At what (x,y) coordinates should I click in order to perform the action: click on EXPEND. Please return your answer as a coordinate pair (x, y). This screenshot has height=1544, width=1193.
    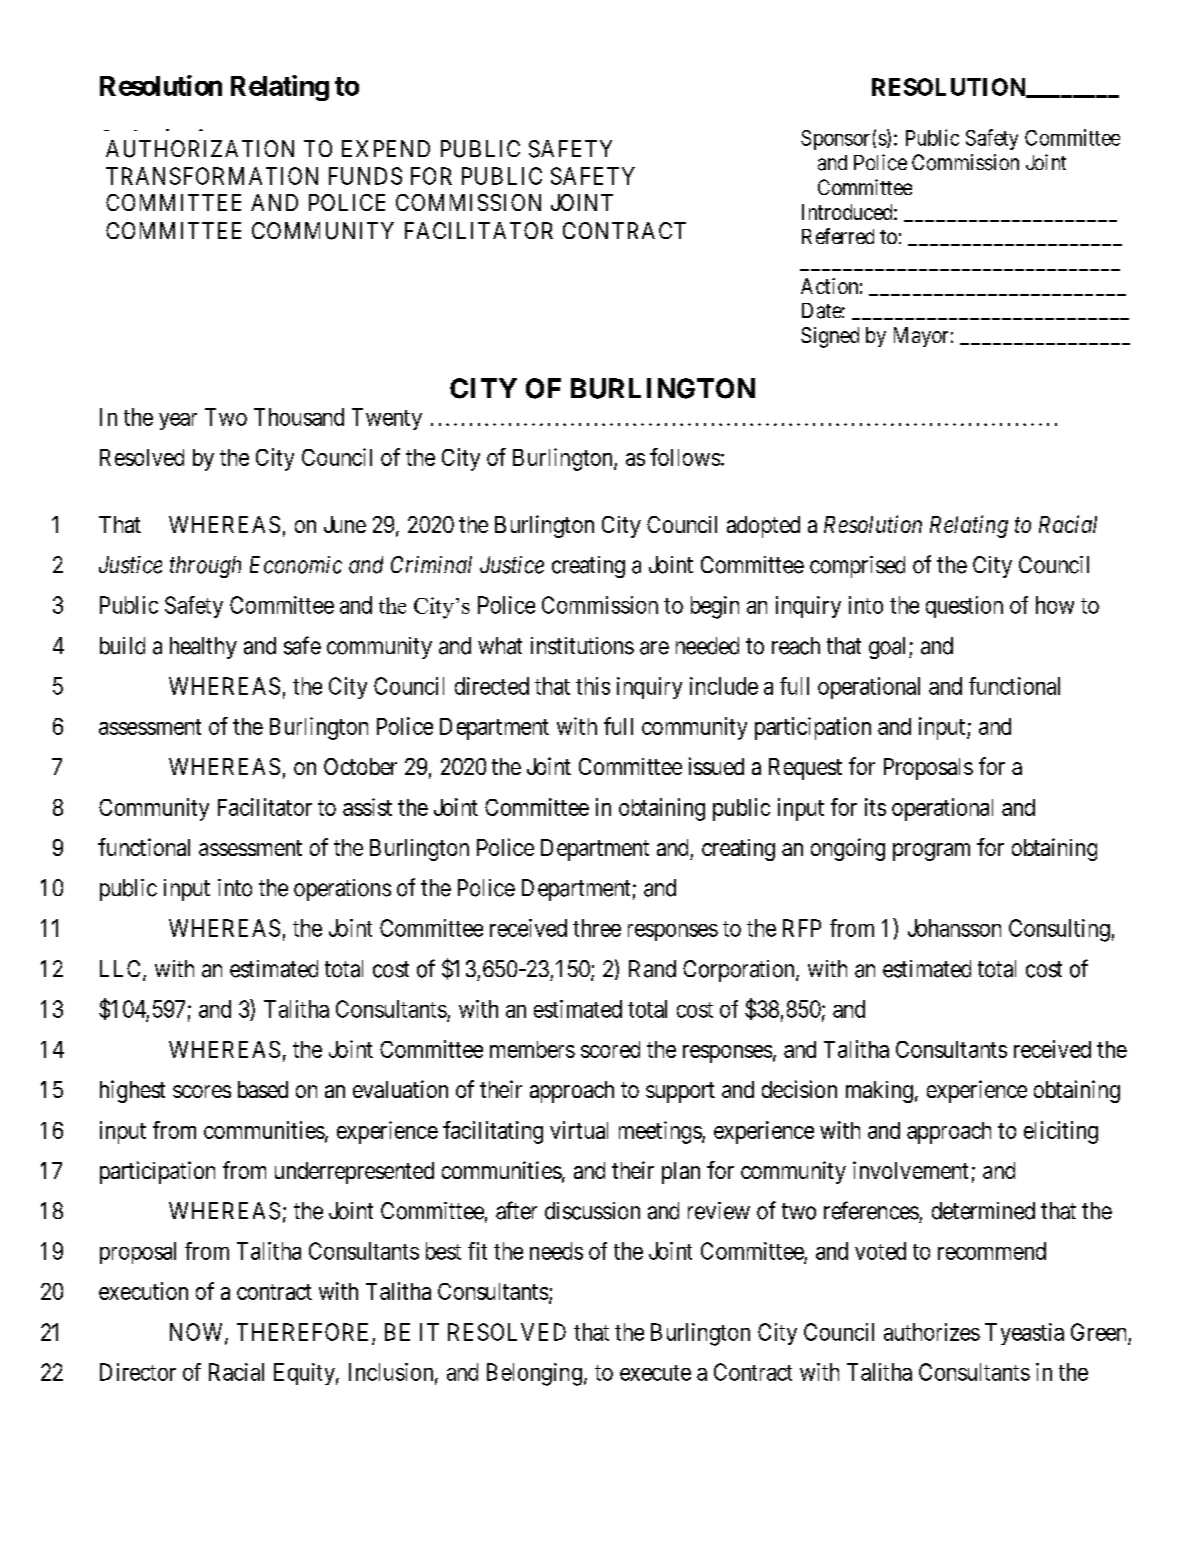
    Looking at the image, I should click on (386, 148).
